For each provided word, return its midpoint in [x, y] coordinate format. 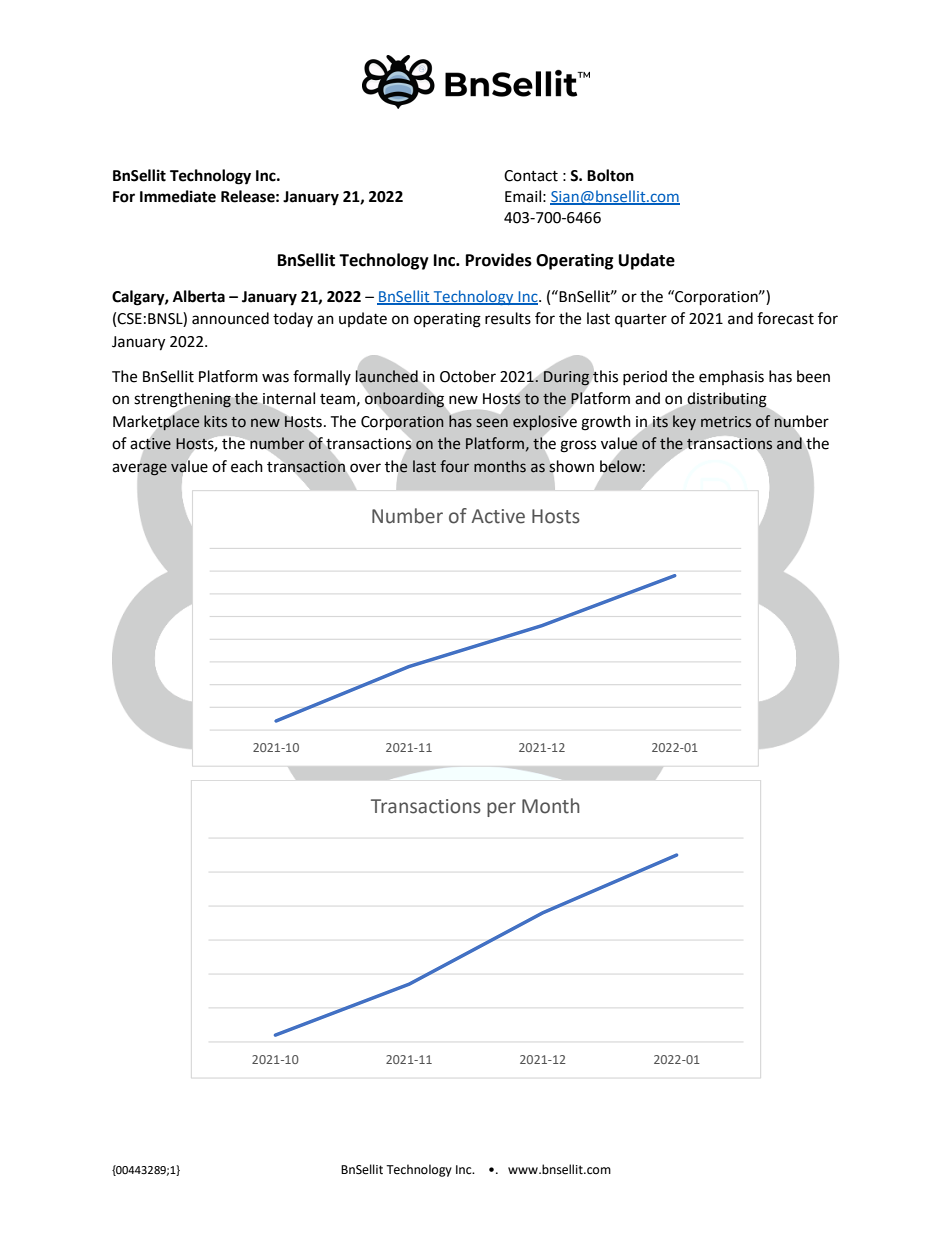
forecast [785, 318]
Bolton [610, 175]
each [247, 466]
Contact [531, 176]
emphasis [731, 377]
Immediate [178, 196]
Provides [499, 260]
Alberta [199, 296]
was [275, 378]
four [454, 466]
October [468, 376]
